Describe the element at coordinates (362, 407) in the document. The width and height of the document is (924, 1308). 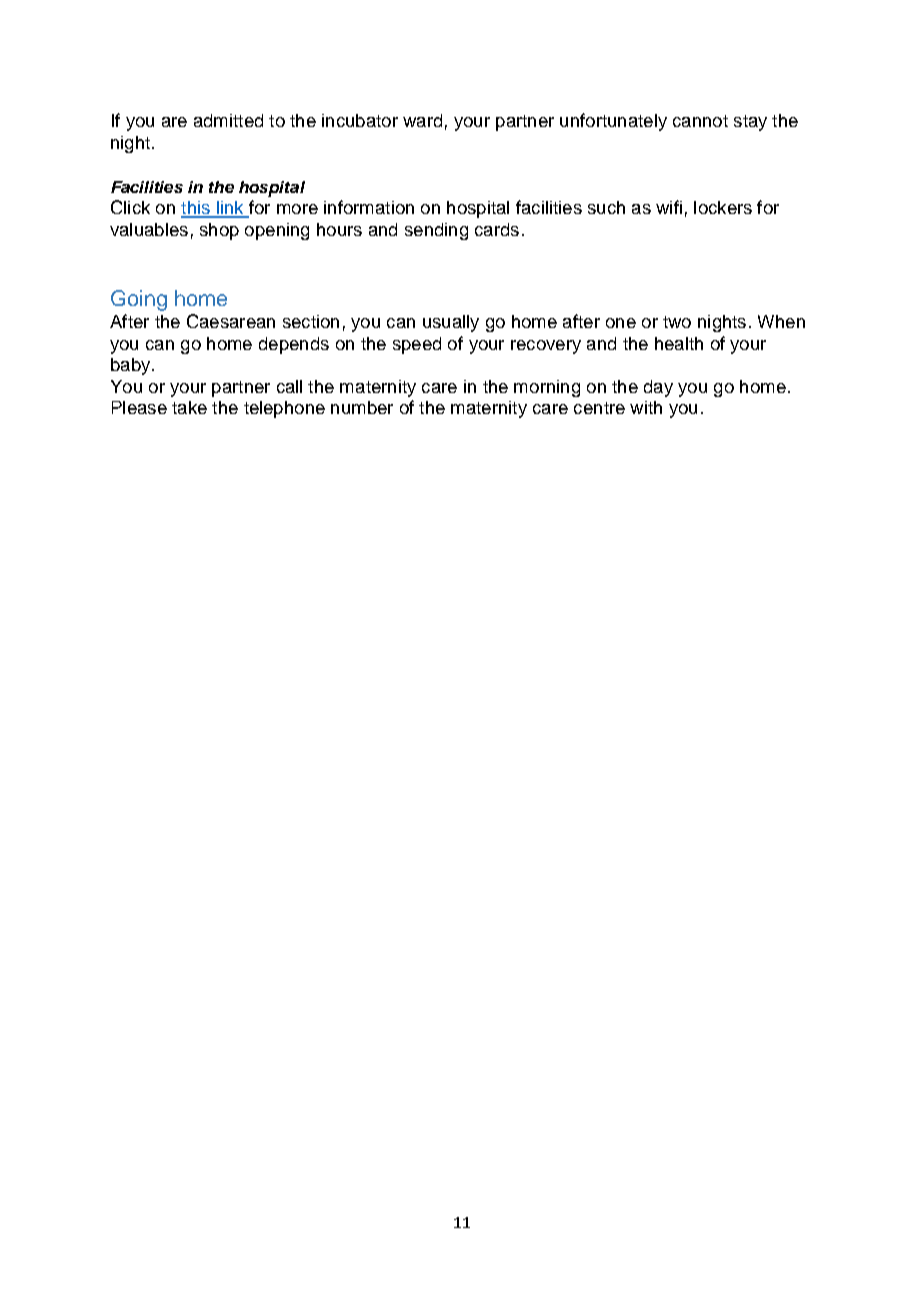
I see `number` at that location.
